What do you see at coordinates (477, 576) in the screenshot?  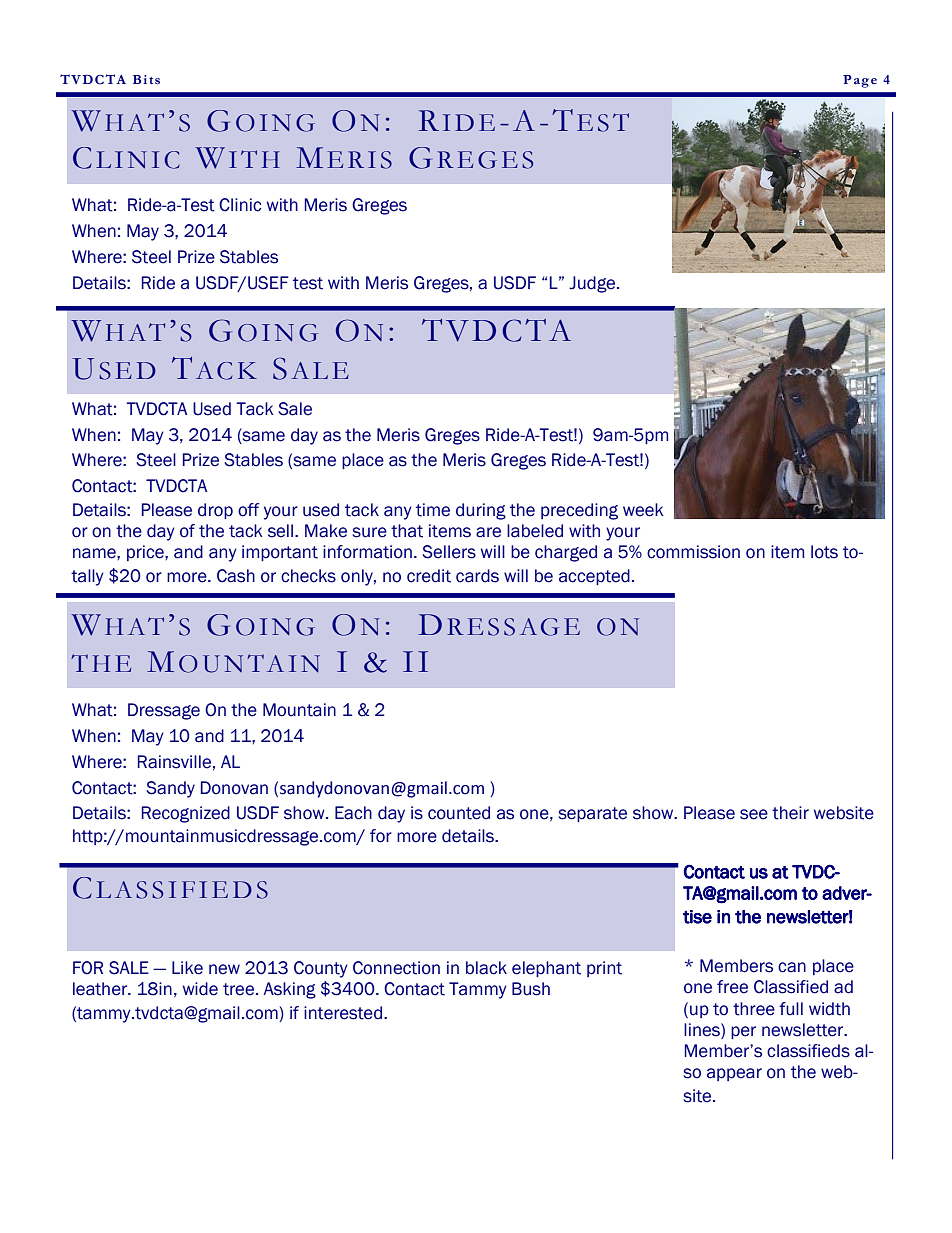 I see `cards` at bounding box center [477, 576].
